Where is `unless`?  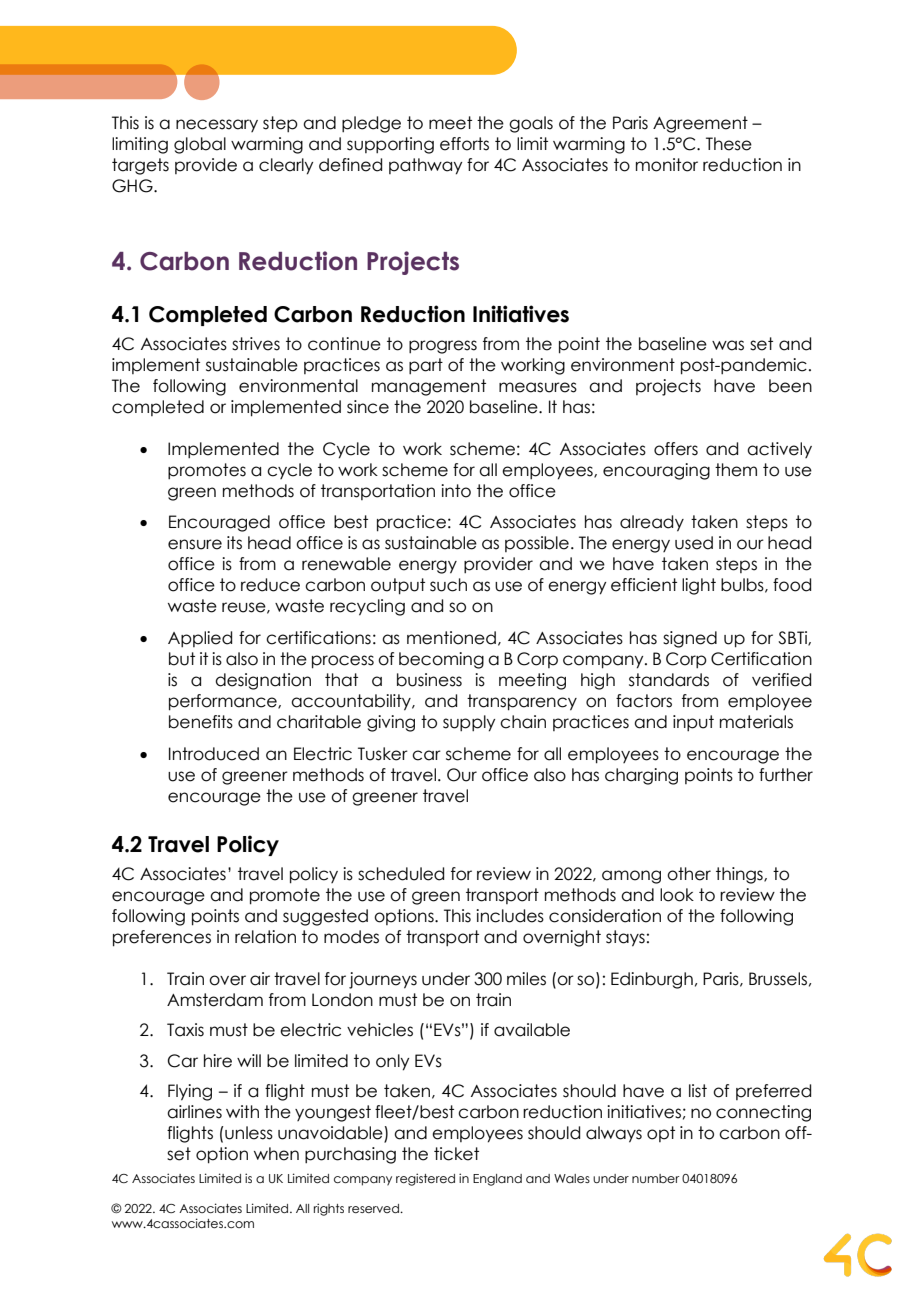 unless is located at coordinates (248, 1133).
